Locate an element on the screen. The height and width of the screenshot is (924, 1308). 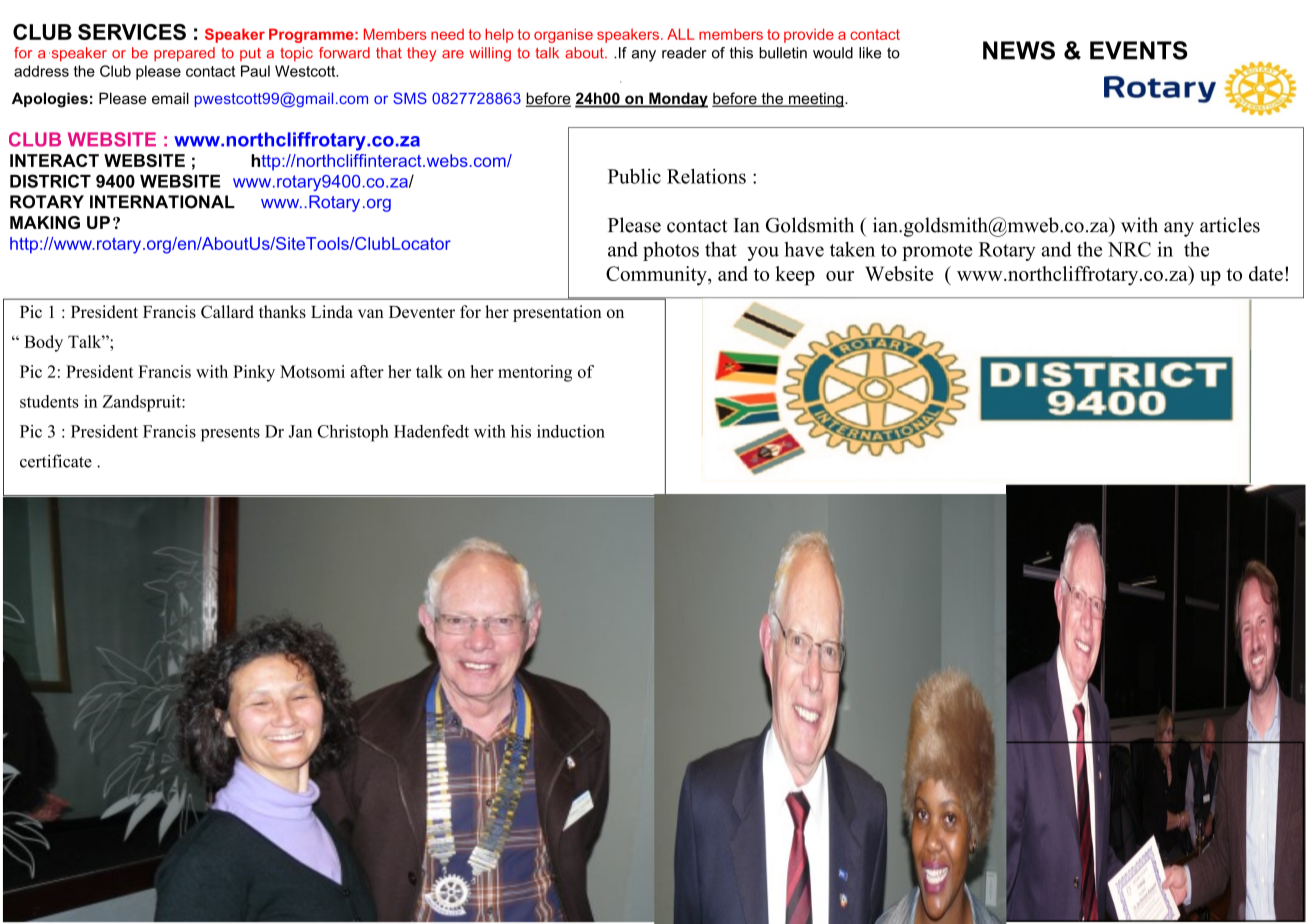
mentoring is located at coordinates (535, 373).
